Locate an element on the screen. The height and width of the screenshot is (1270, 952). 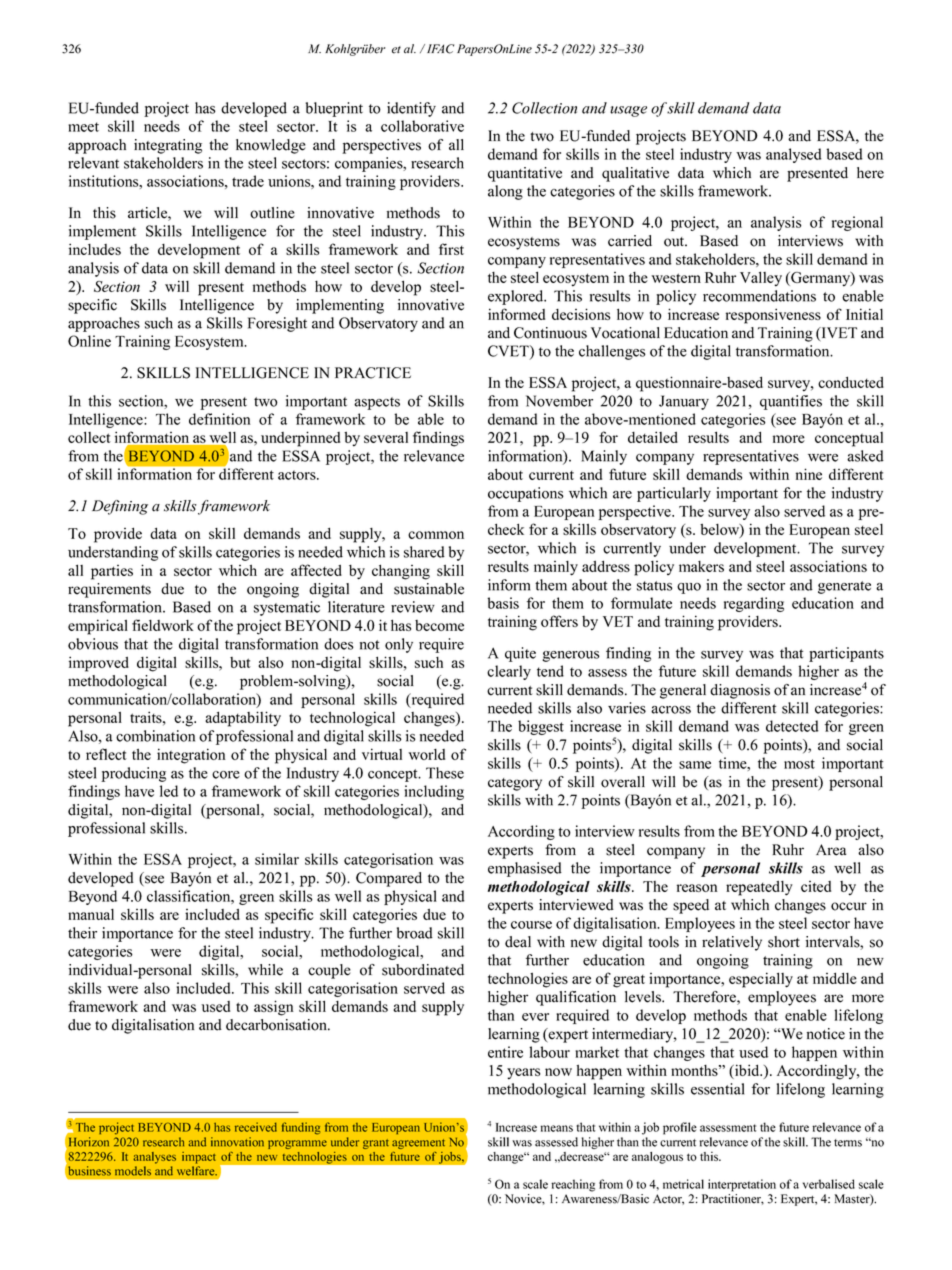
definition is located at coordinates (220, 419).
